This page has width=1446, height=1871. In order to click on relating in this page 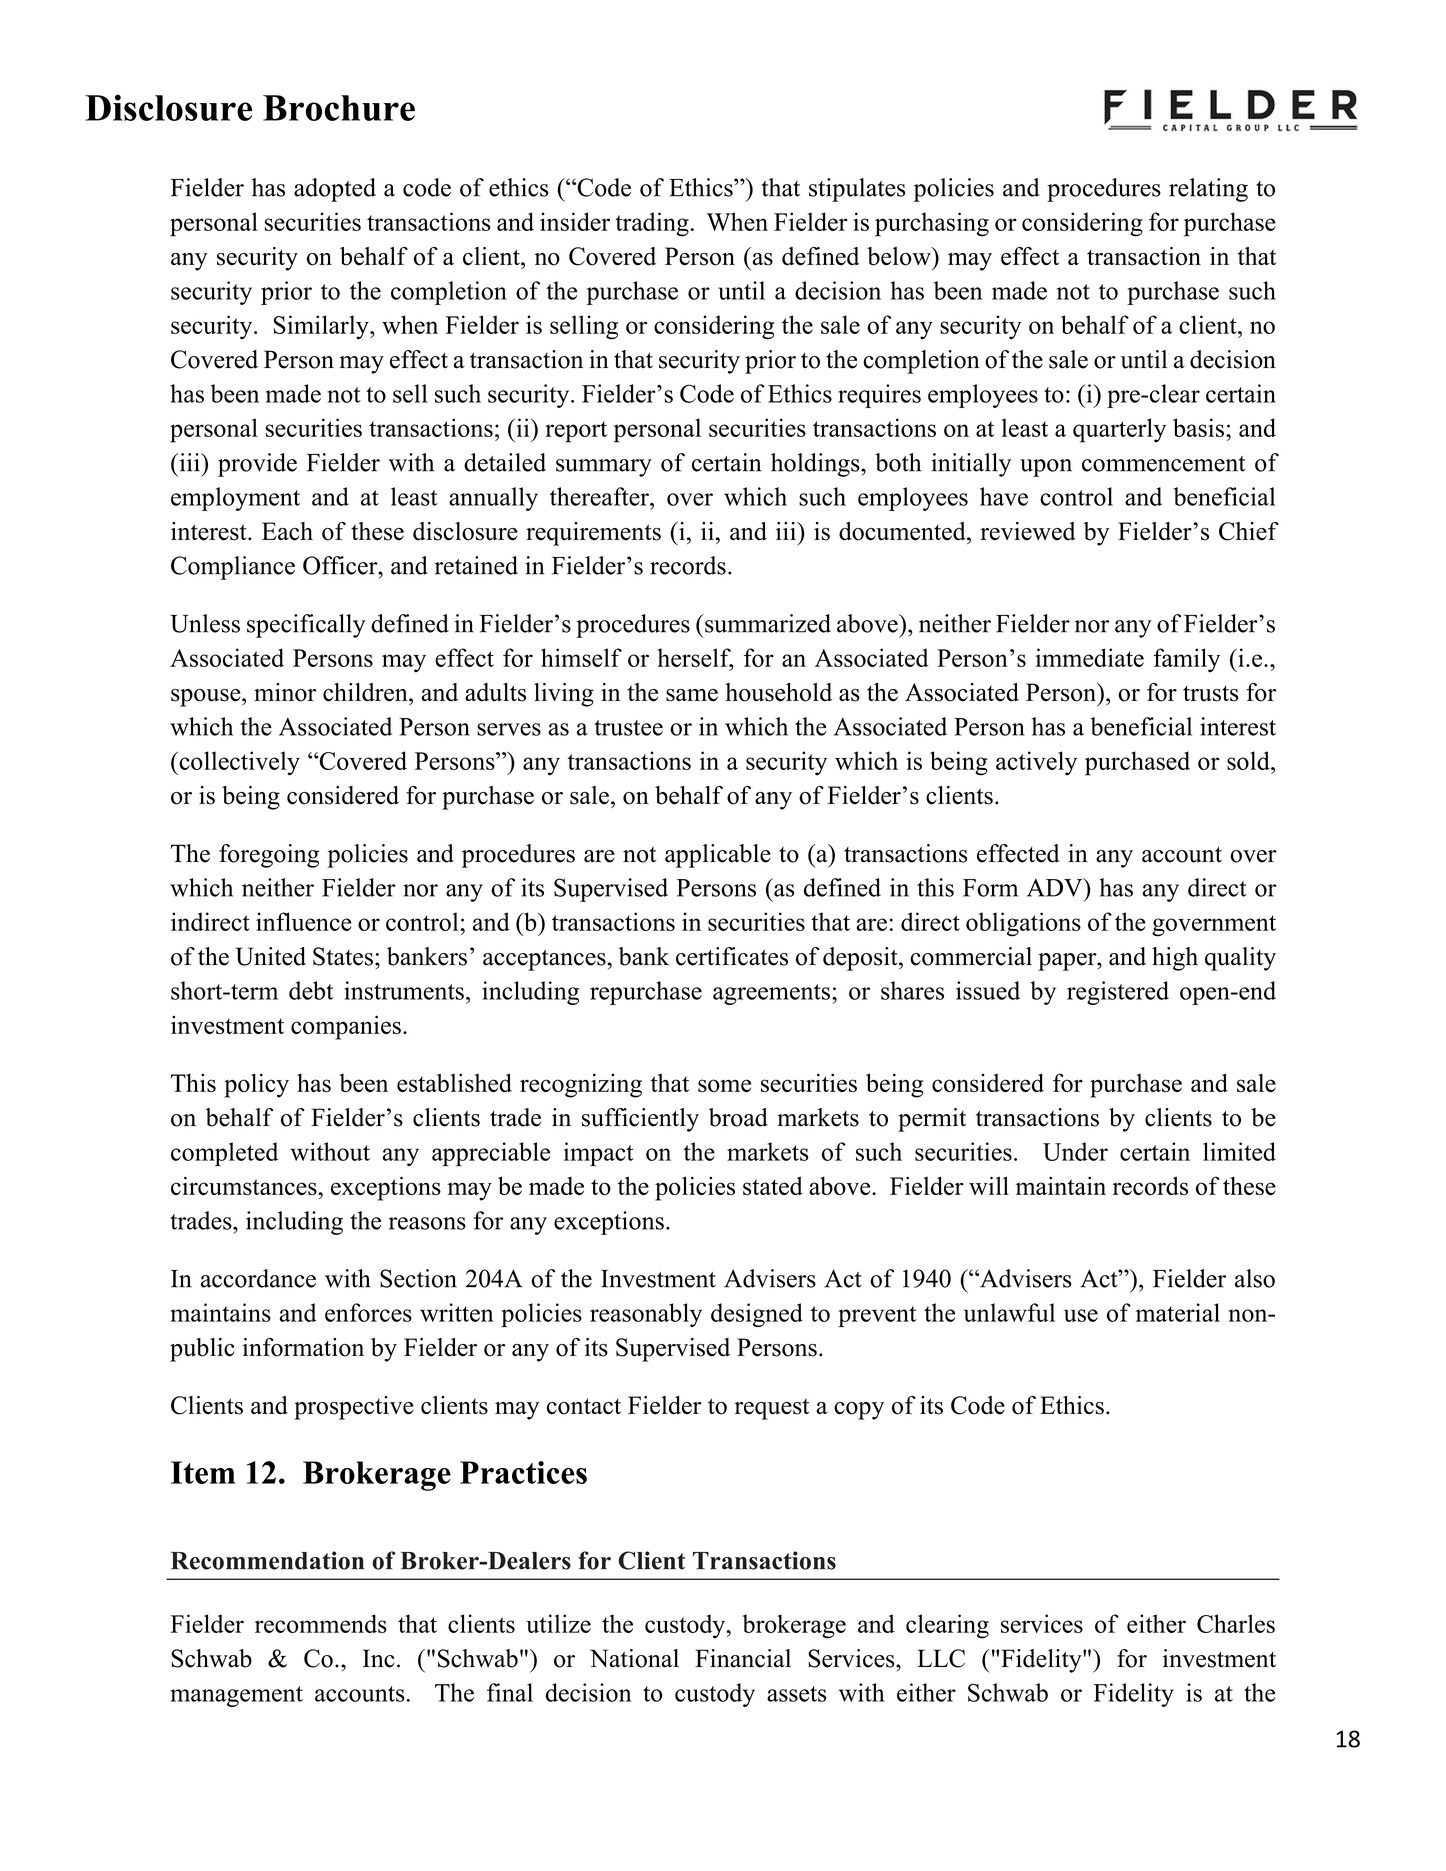, I will do `click(1208, 190)`.
